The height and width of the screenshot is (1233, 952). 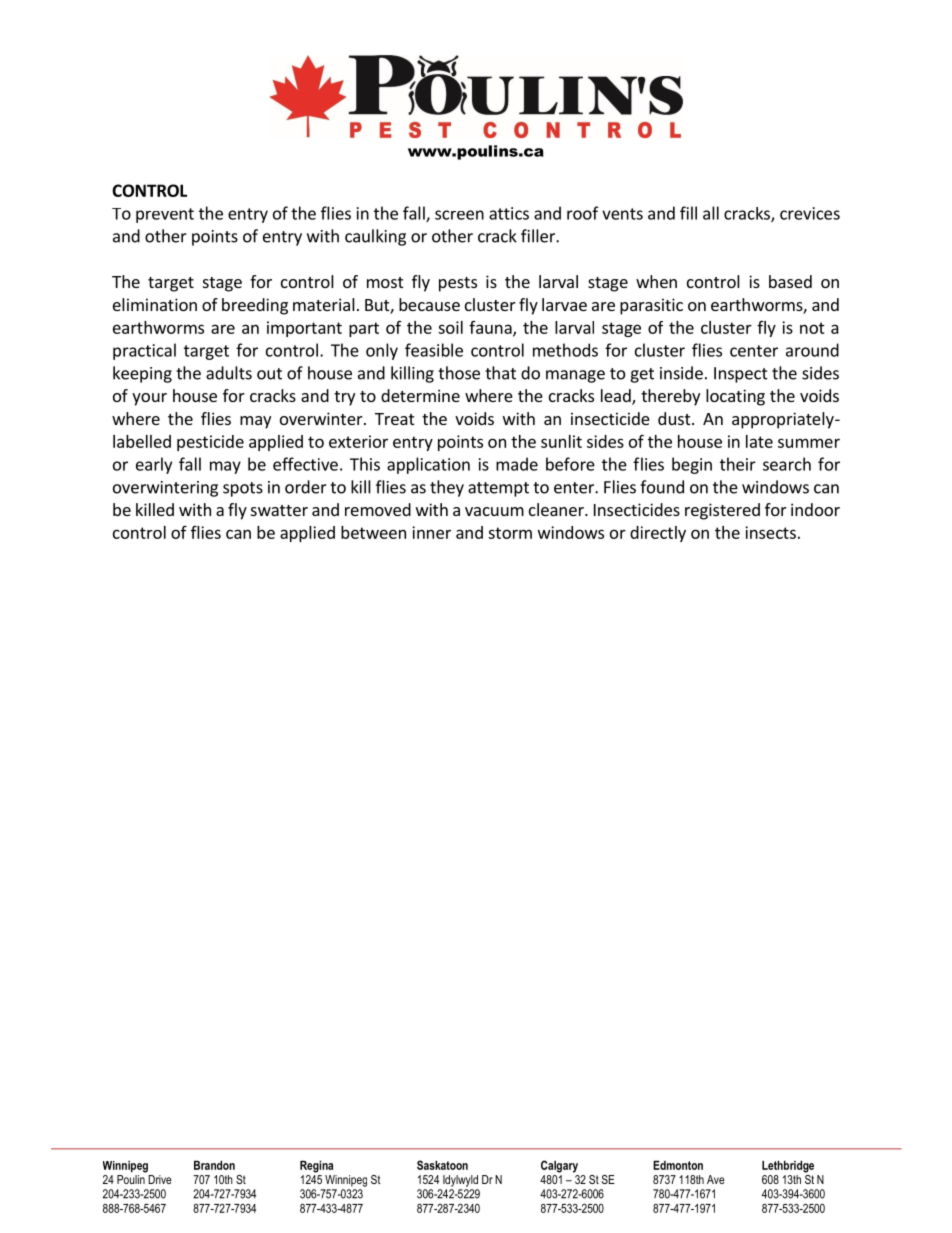 I want to click on Brandon, so click(x=214, y=1165).
